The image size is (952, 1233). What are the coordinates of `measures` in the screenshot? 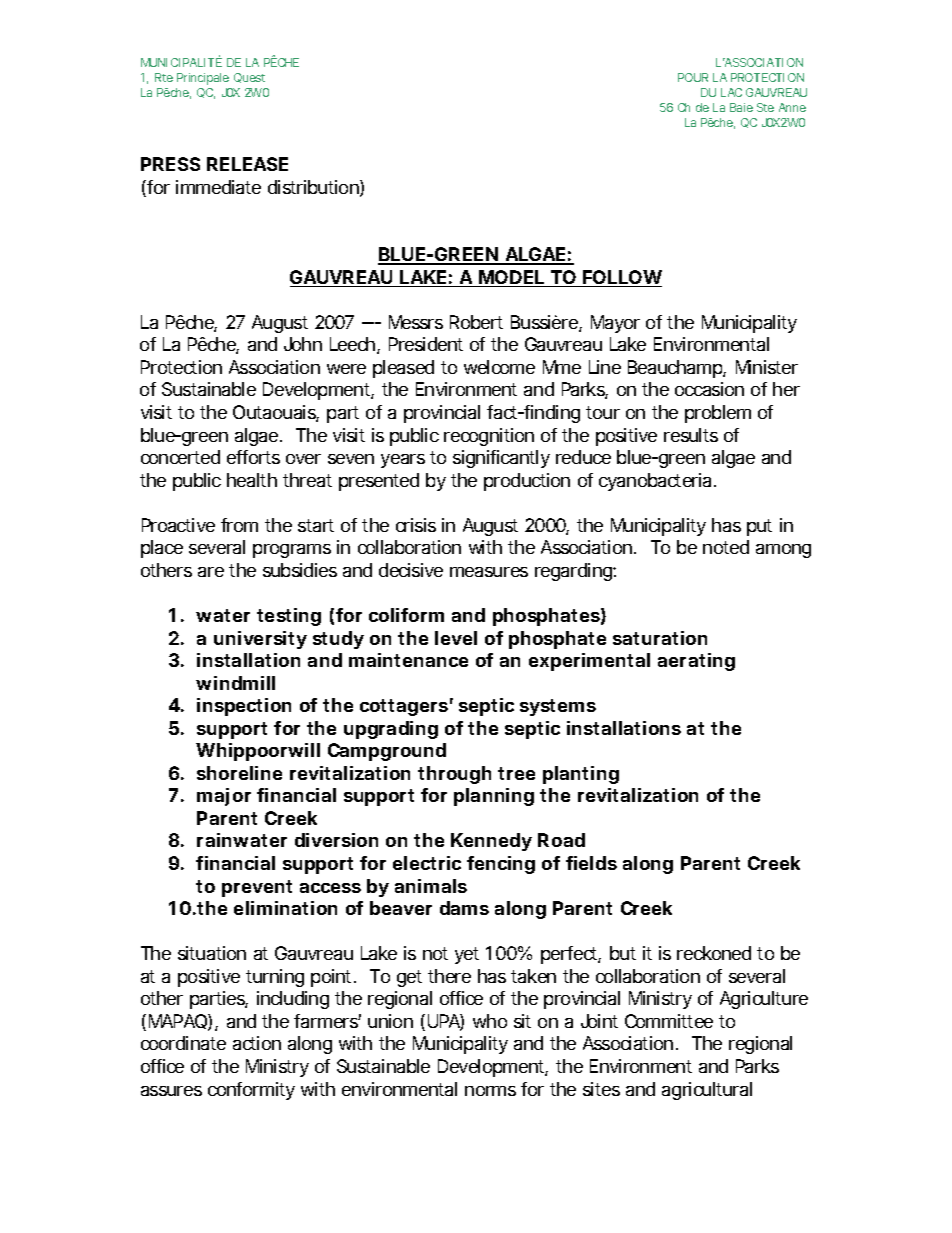 It's located at (489, 572).
